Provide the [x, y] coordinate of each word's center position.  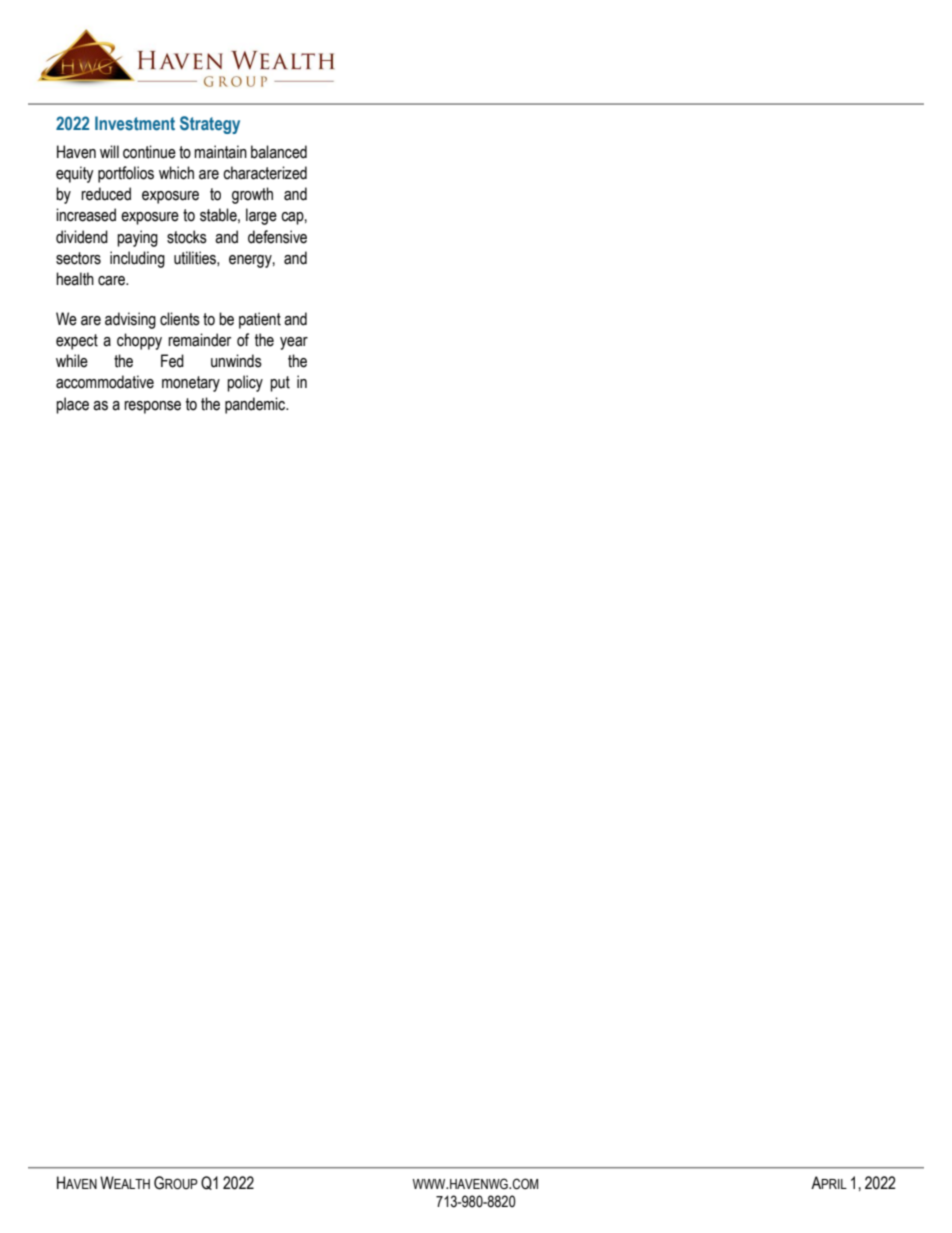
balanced [279, 152]
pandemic [256, 405]
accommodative [105, 382]
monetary [191, 384]
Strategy [210, 125]
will [109, 151]
